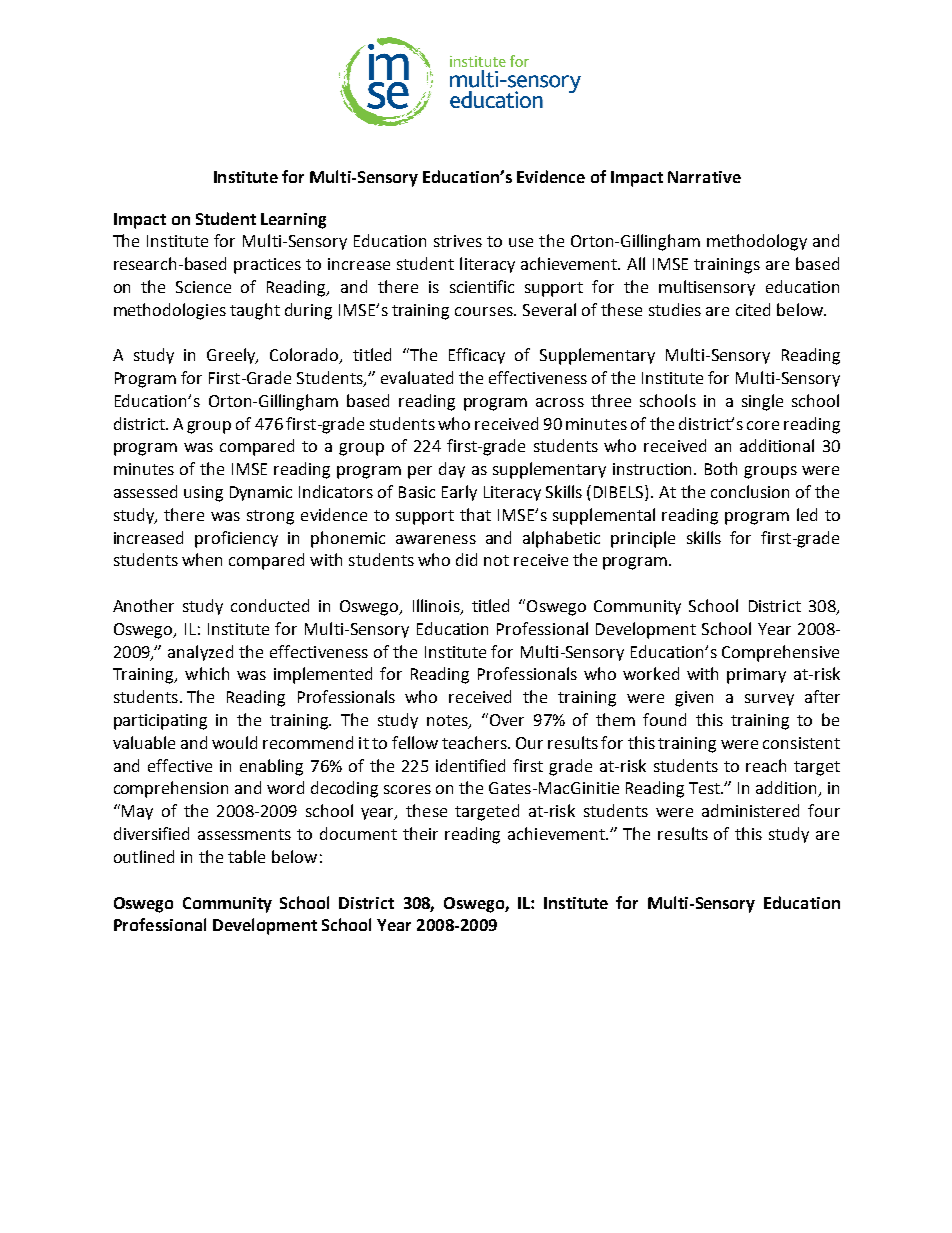 The width and height of the page is (952, 1233). Describe the element at coordinates (420, 833) in the page. I see `their` at that location.
